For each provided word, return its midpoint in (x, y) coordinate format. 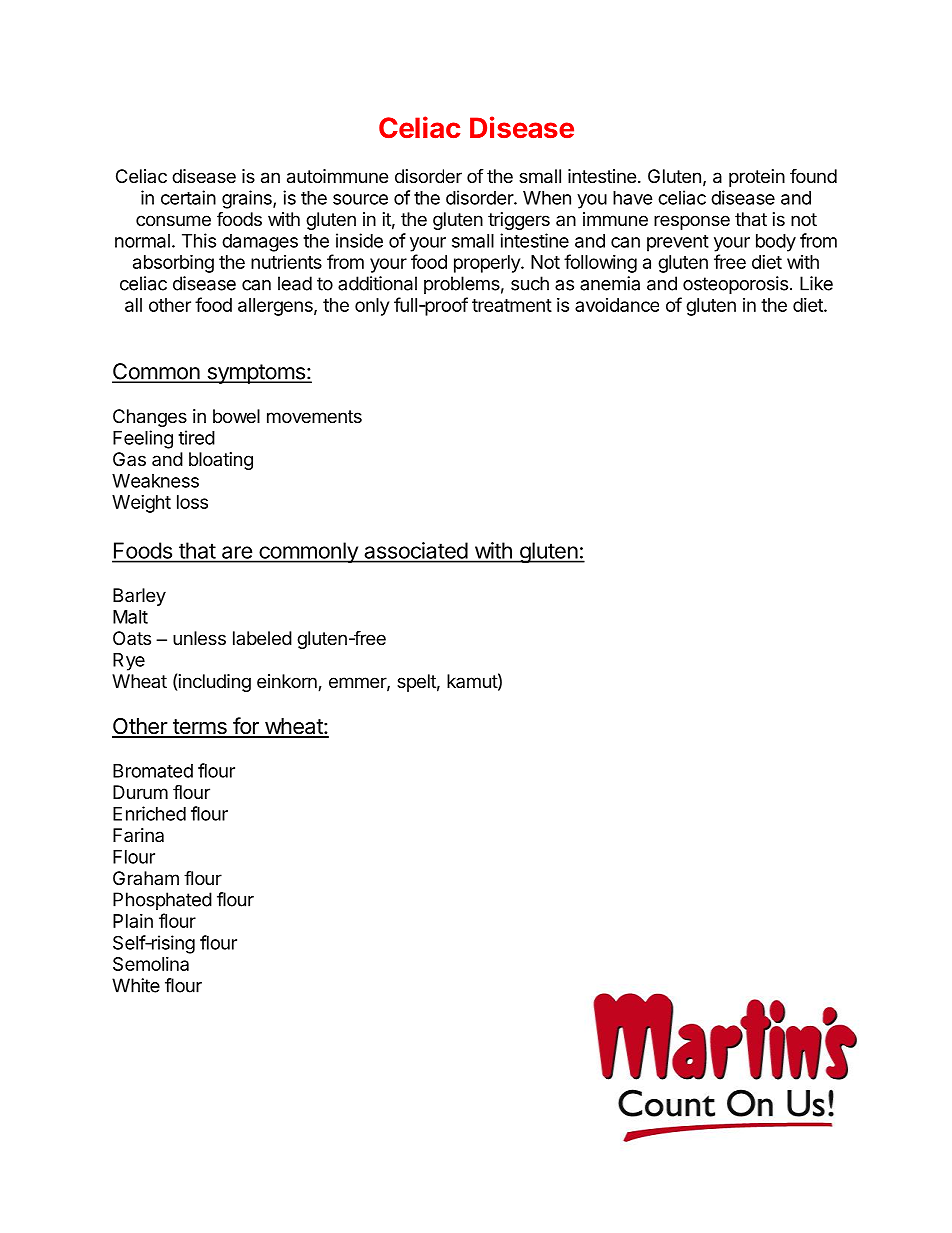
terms (200, 728)
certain (188, 197)
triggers (519, 221)
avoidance (617, 305)
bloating (221, 461)
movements (314, 416)
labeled (262, 638)
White (136, 985)
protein (757, 178)
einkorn (288, 682)
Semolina (151, 964)
